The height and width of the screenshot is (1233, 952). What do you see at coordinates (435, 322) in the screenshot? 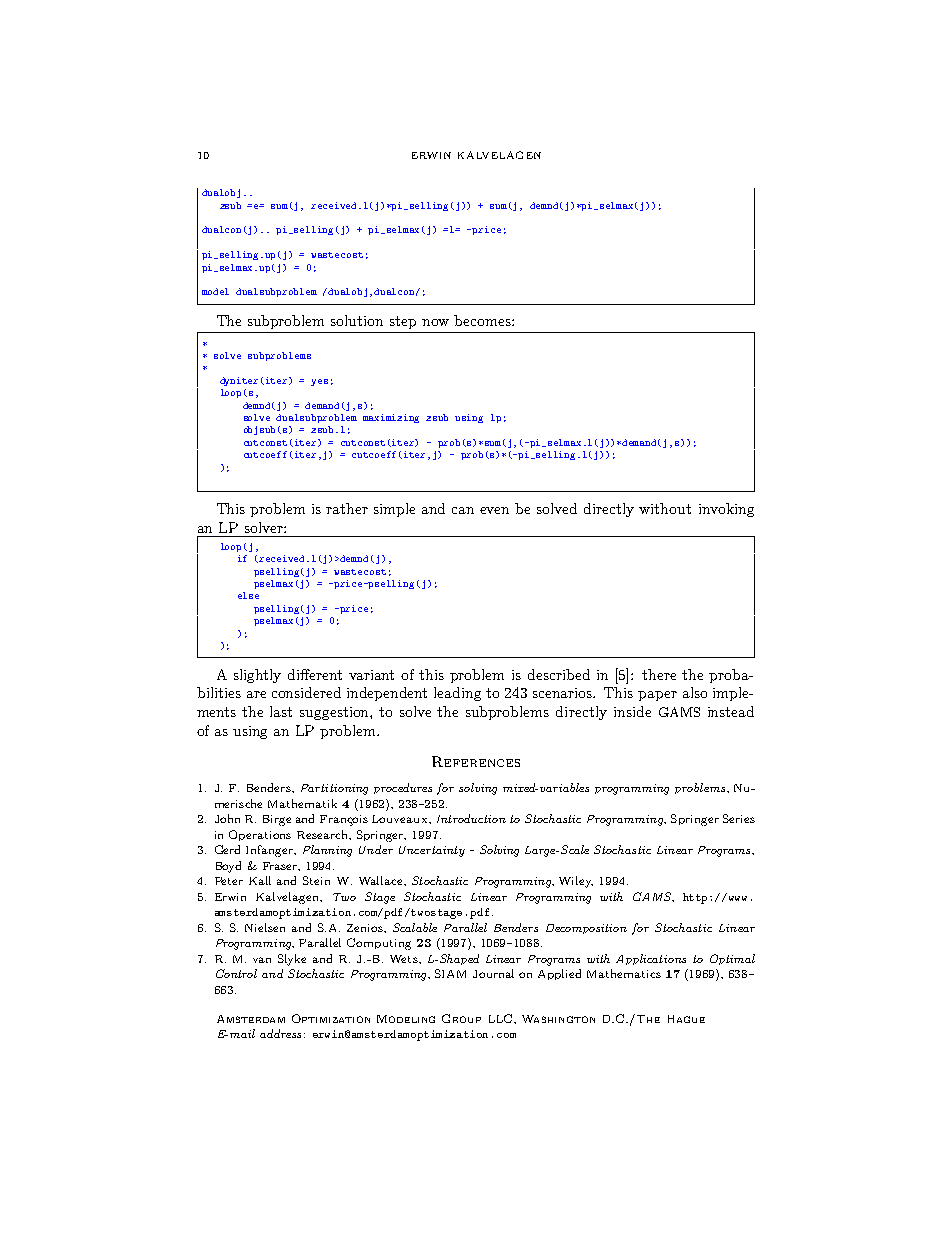
I see `now` at bounding box center [435, 322].
